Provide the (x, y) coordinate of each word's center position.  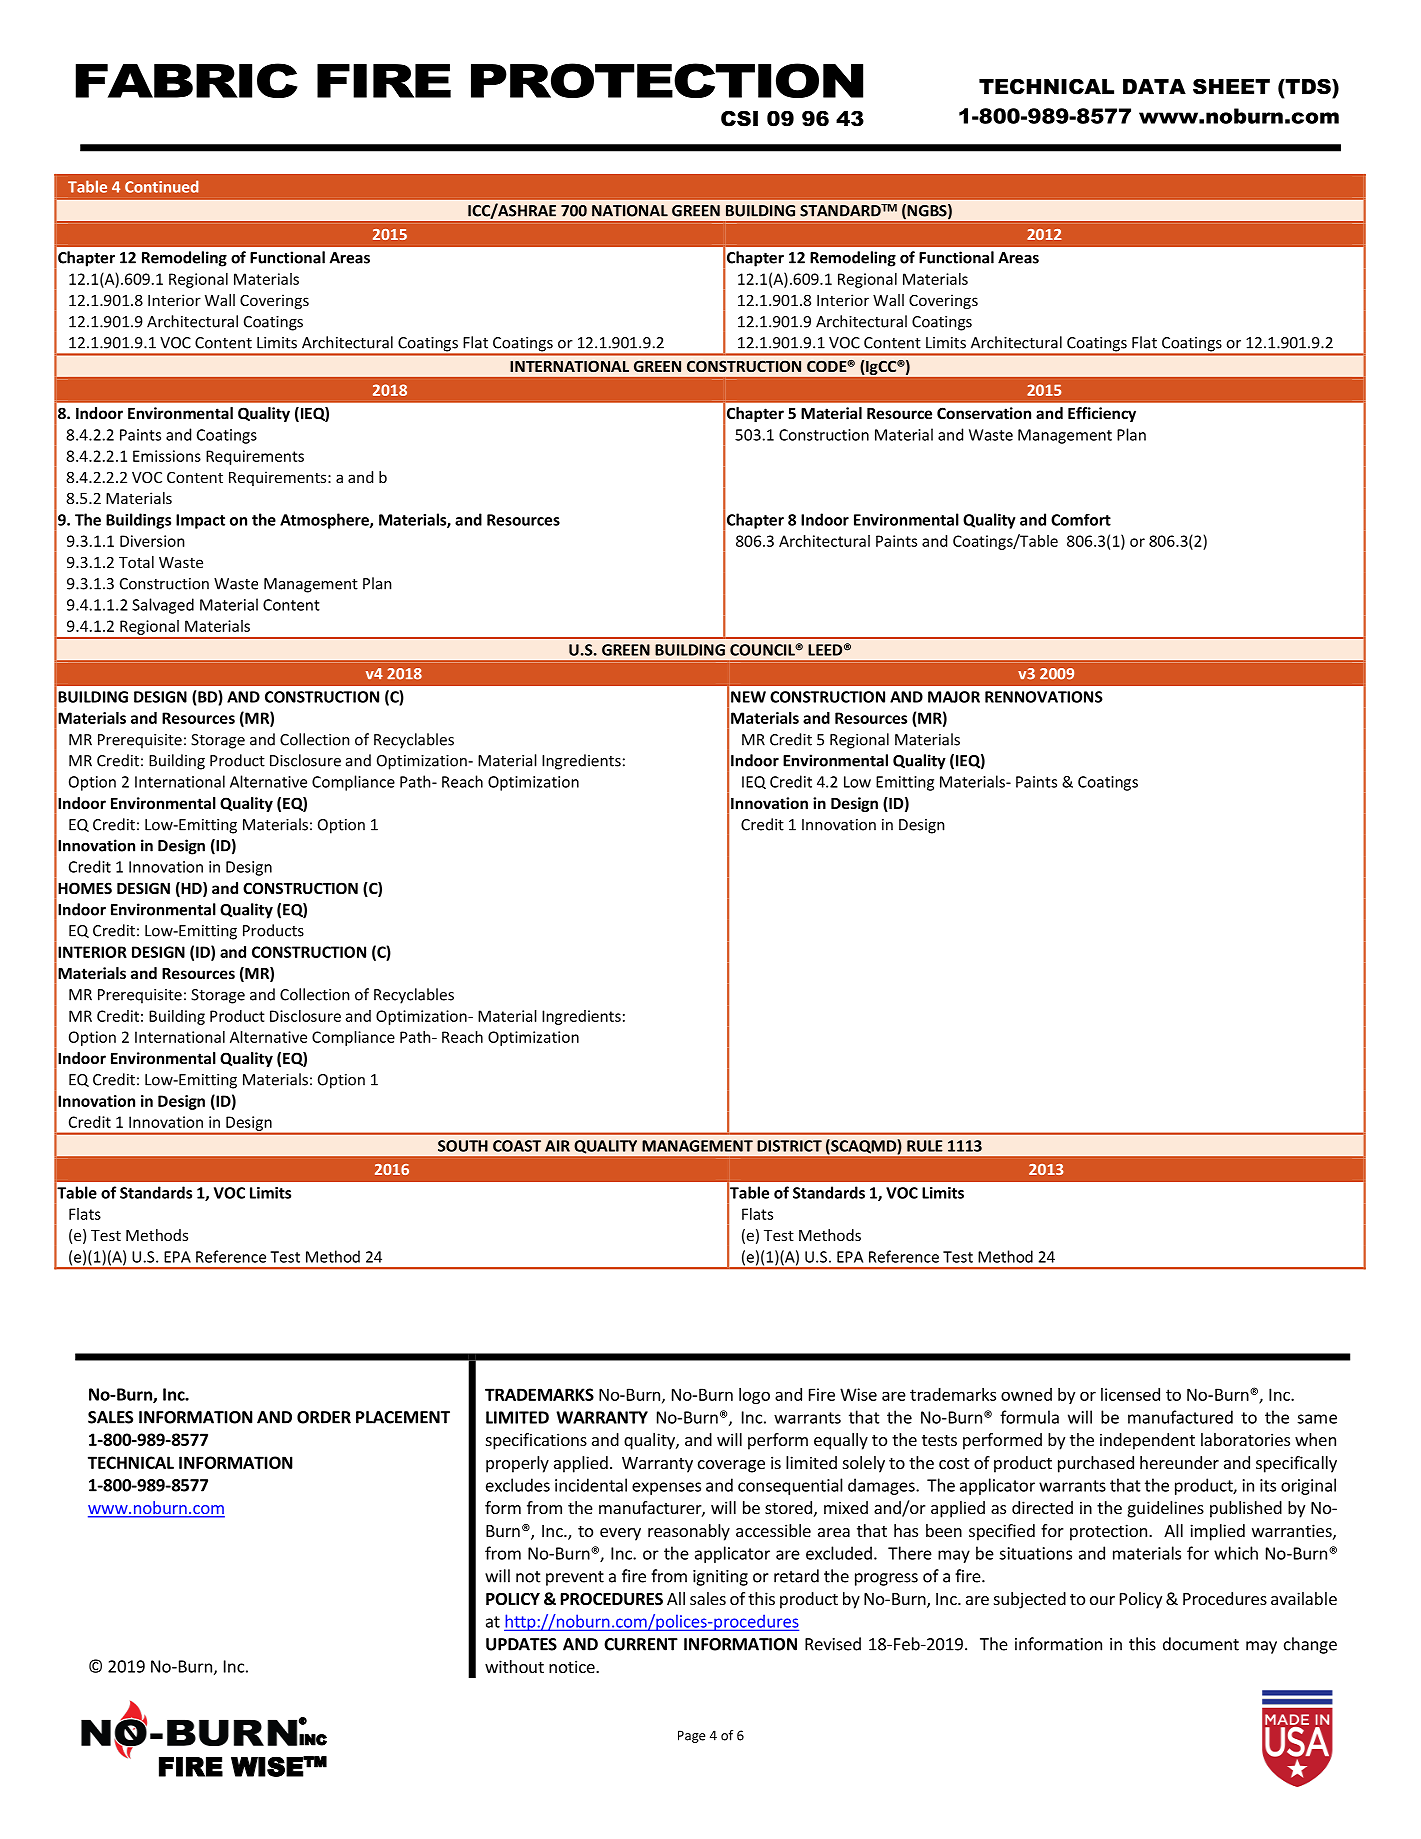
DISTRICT (789, 1146)
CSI (739, 119)
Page (691, 1736)
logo (754, 1396)
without (514, 1666)
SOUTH (463, 1146)
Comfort (1081, 520)
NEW (748, 697)
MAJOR (954, 697)
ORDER (324, 1417)
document (1201, 1644)
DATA (1154, 86)
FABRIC (187, 80)
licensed (1130, 1394)
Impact (200, 521)
